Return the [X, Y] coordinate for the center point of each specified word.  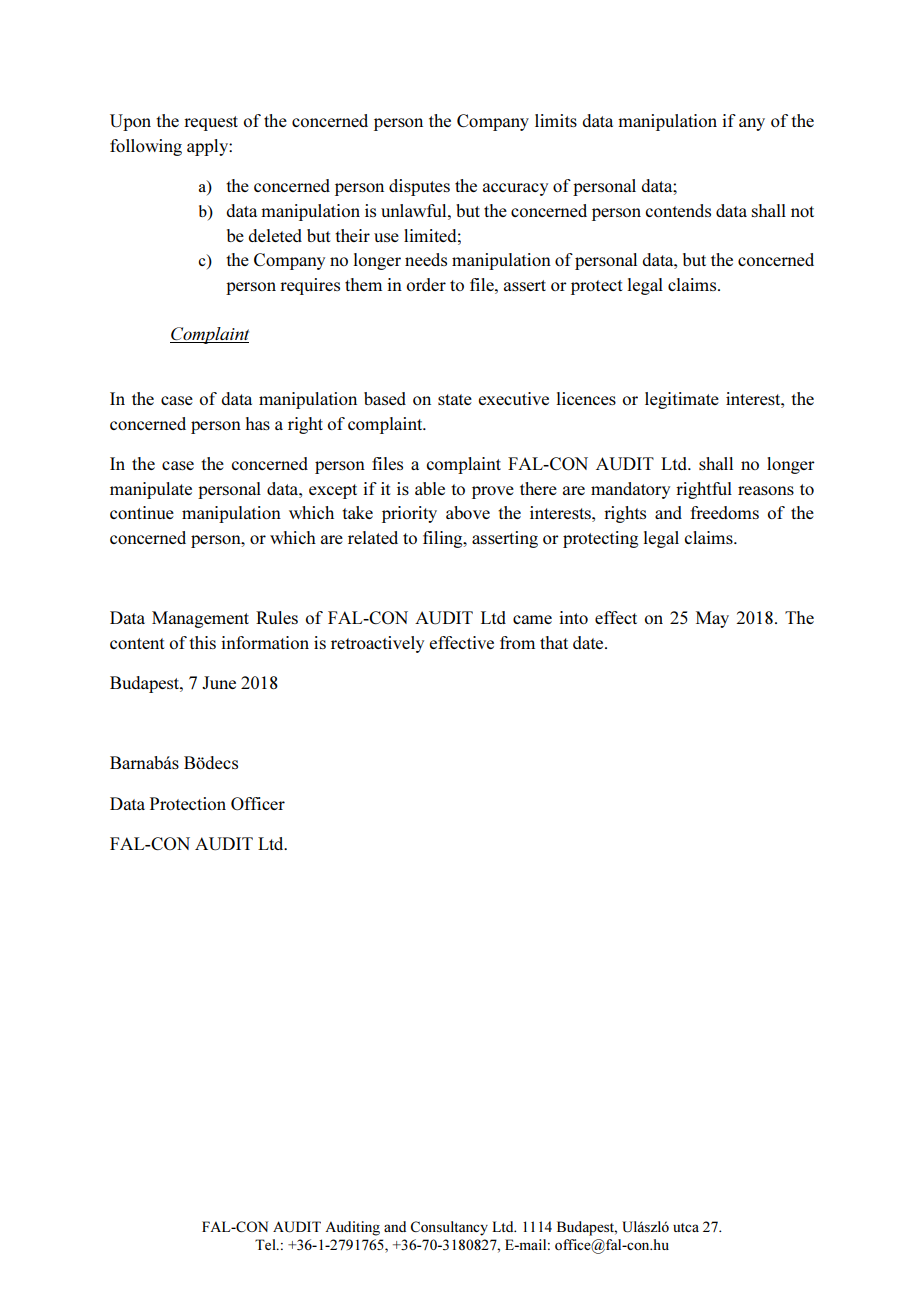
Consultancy [449, 1228]
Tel [266, 1244]
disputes [419, 187]
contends [678, 210]
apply [208, 147]
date [589, 642]
